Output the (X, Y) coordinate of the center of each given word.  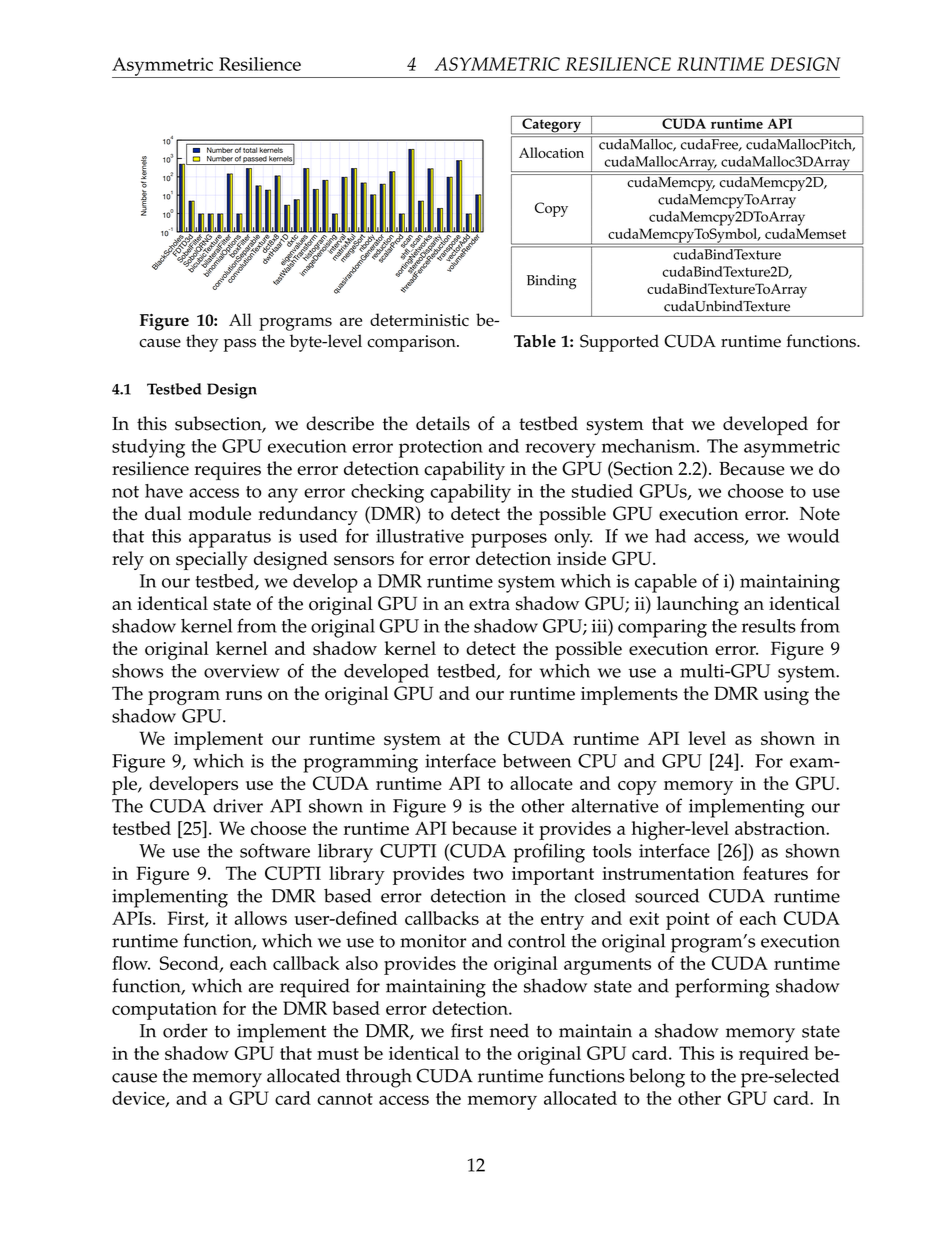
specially (212, 560)
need (509, 1030)
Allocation (551, 152)
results (769, 626)
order (185, 1030)
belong (657, 1078)
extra (489, 604)
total (250, 150)
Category (551, 125)
